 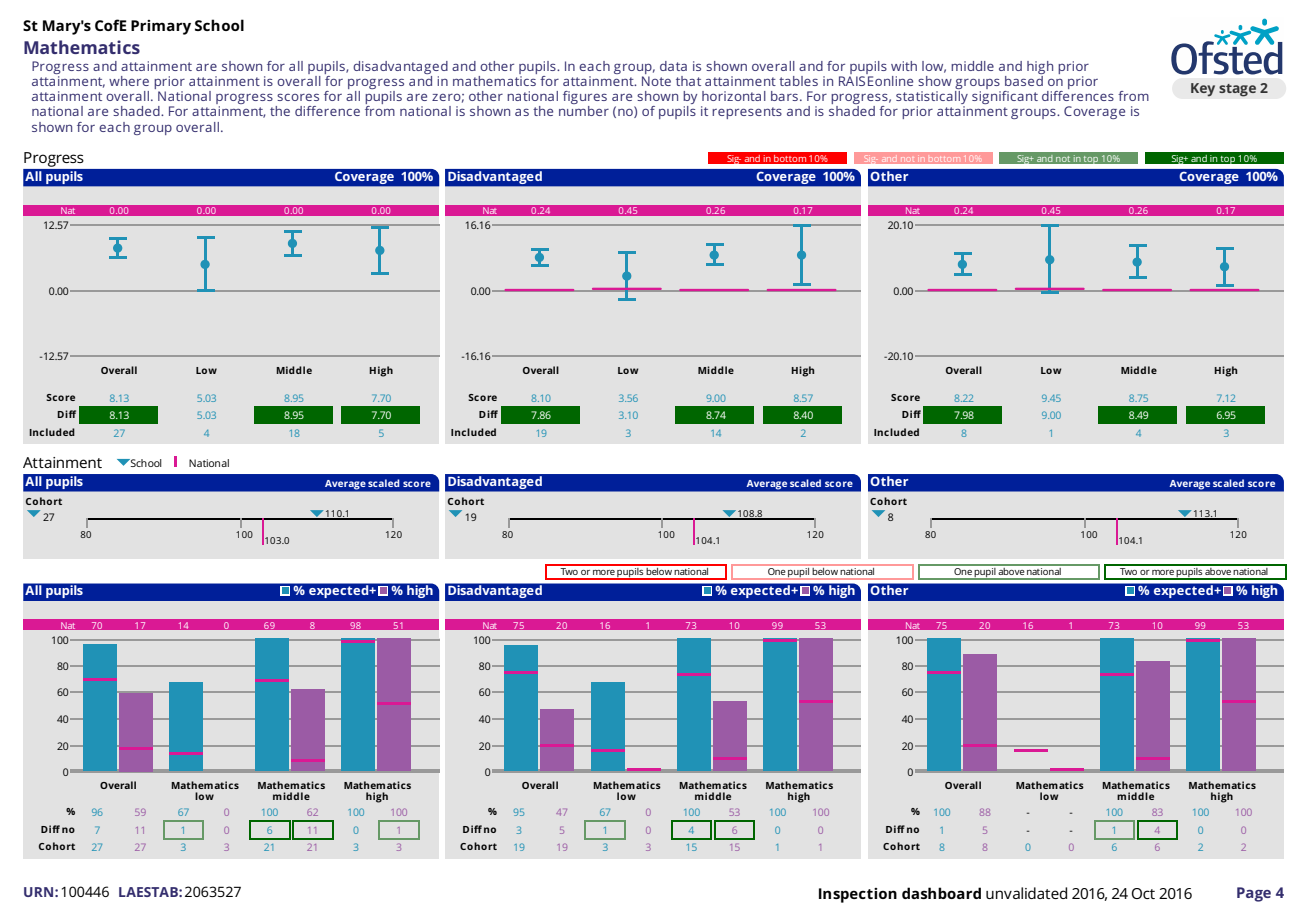 I want to click on Oct, so click(x=1143, y=893).
